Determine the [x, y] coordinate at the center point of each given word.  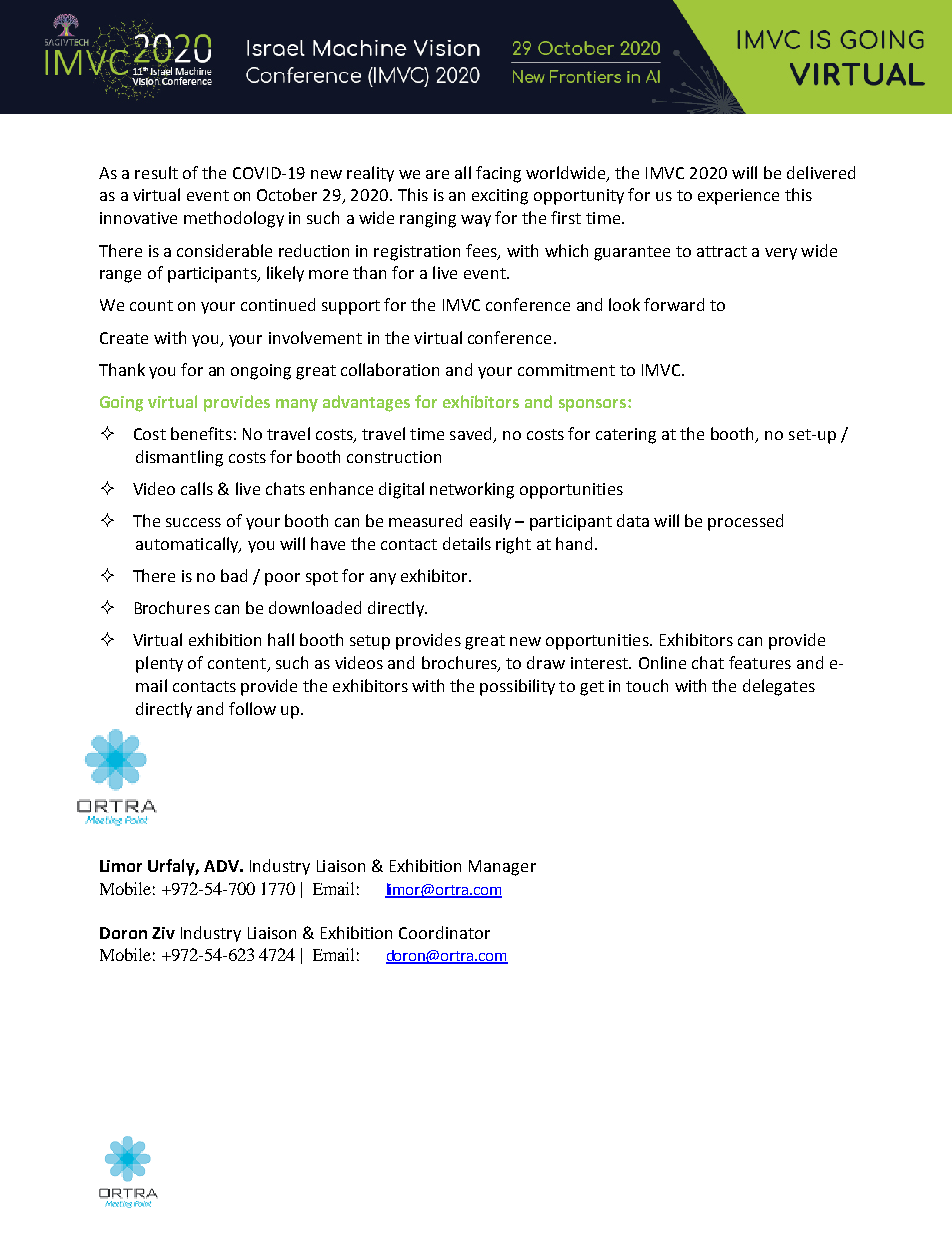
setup [370, 642]
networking [472, 490]
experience [738, 197]
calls [197, 488]
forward [674, 304]
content [238, 665]
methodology [234, 219]
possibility [517, 687]
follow [252, 708]
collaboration [390, 369]
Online [662, 662]
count [151, 305]
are [437, 174]
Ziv [163, 933]
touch [647, 685]
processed [745, 522]
